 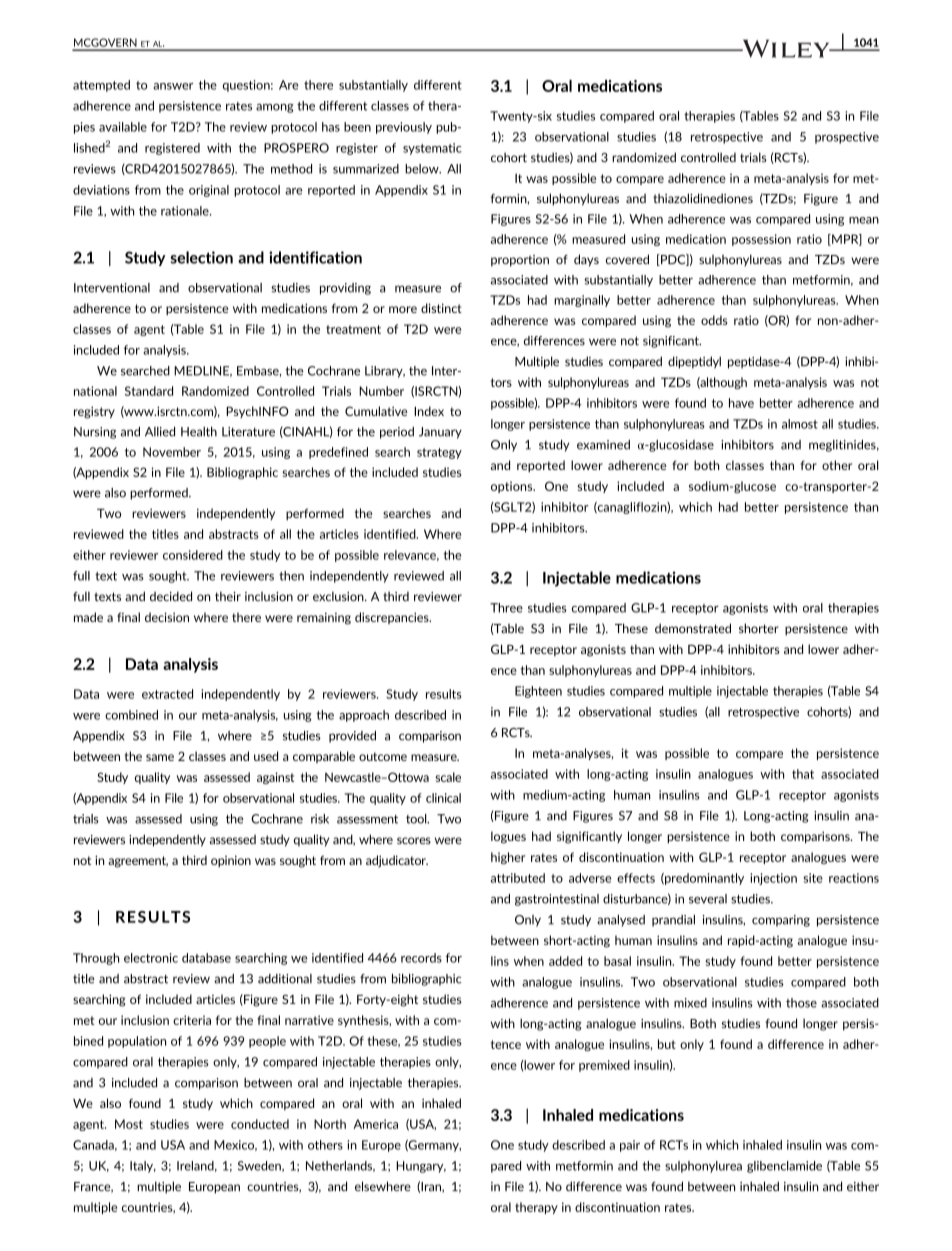 I want to click on Three, so click(x=506, y=608).
